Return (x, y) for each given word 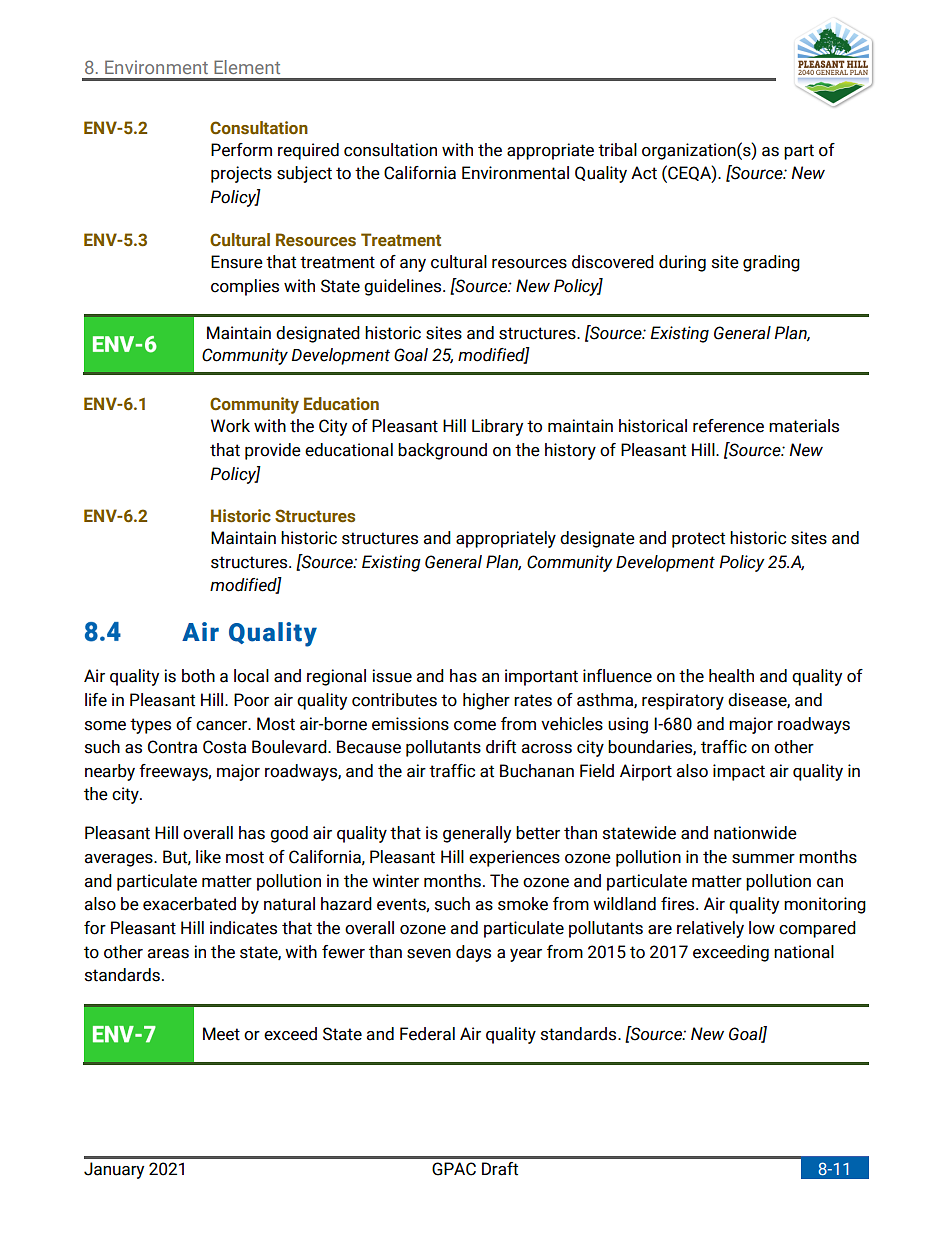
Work (230, 426)
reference (728, 426)
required (308, 151)
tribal (617, 150)
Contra (172, 747)
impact (739, 772)
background (442, 451)
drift (501, 747)
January (114, 1170)
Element (247, 67)
